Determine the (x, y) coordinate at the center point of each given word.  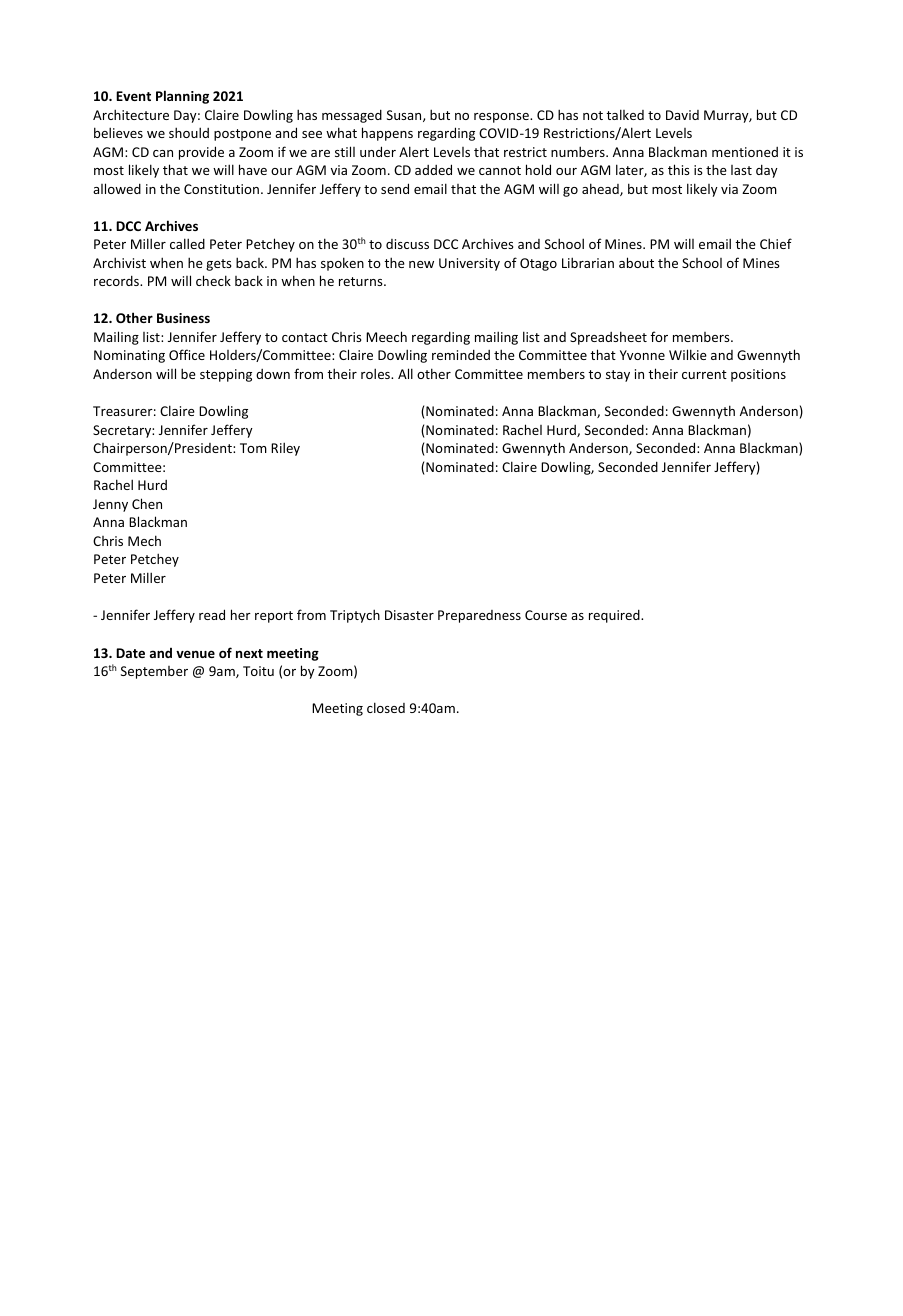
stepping (226, 375)
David (682, 115)
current (704, 374)
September (154, 672)
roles (377, 373)
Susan (405, 116)
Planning (182, 97)
